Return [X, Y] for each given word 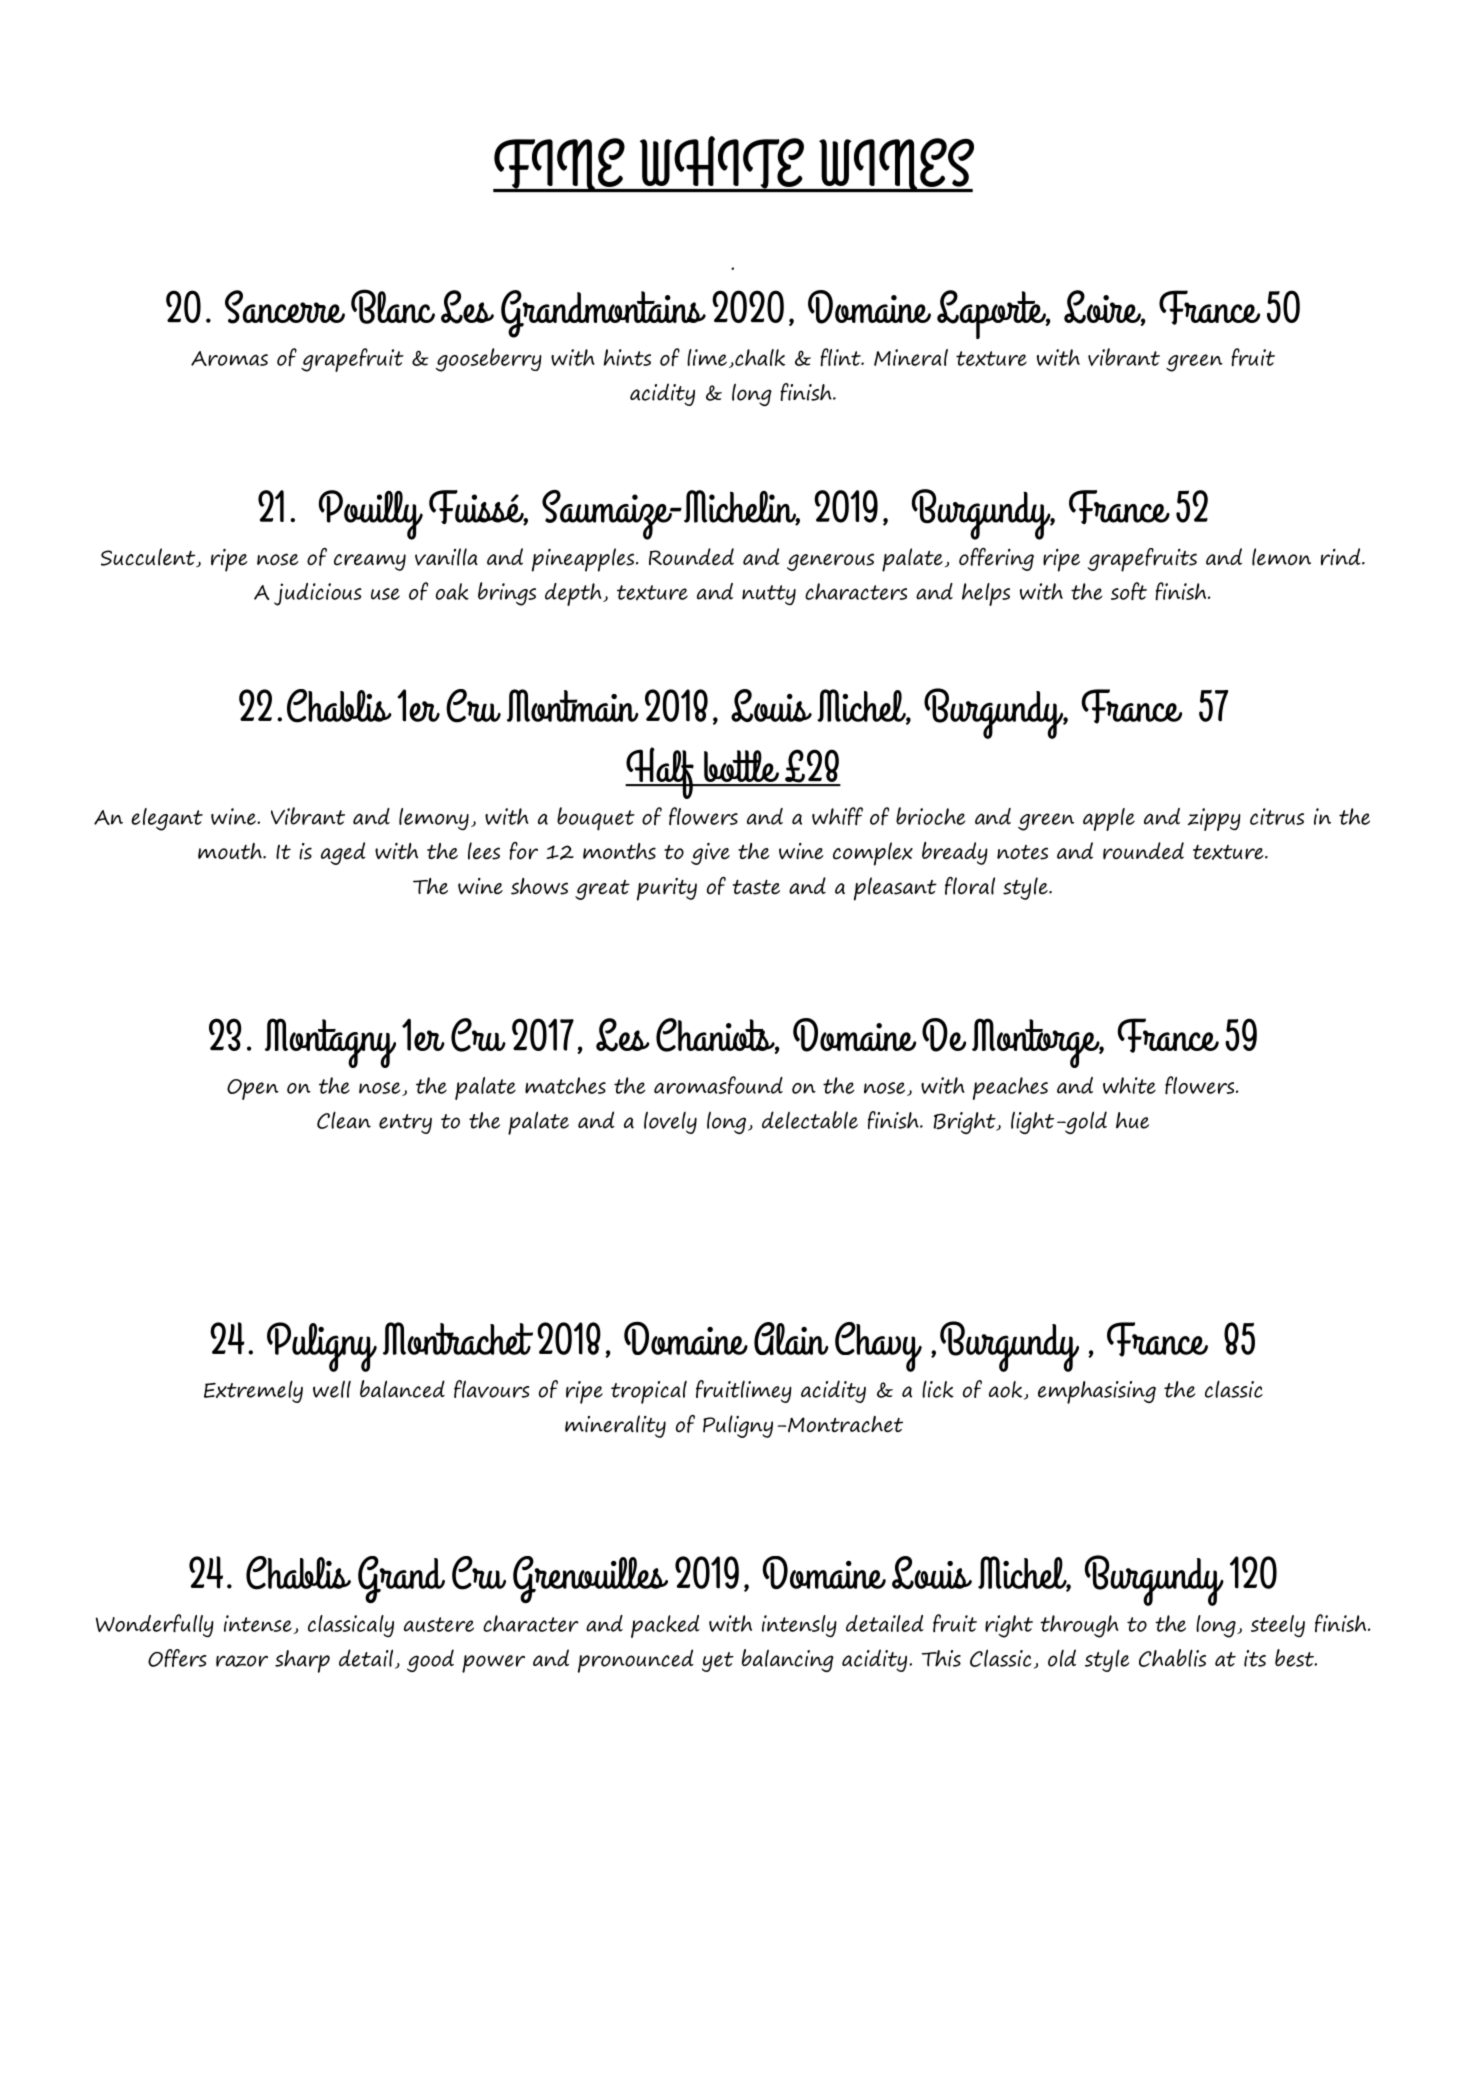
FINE [560, 165]
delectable [810, 1120]
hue [1132, 1120]
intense [259, 1624]
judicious [318, 594]
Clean [344, 1120]
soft [1129, 591]
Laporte [993, 314]
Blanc [393, 306]
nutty [769, 595]
